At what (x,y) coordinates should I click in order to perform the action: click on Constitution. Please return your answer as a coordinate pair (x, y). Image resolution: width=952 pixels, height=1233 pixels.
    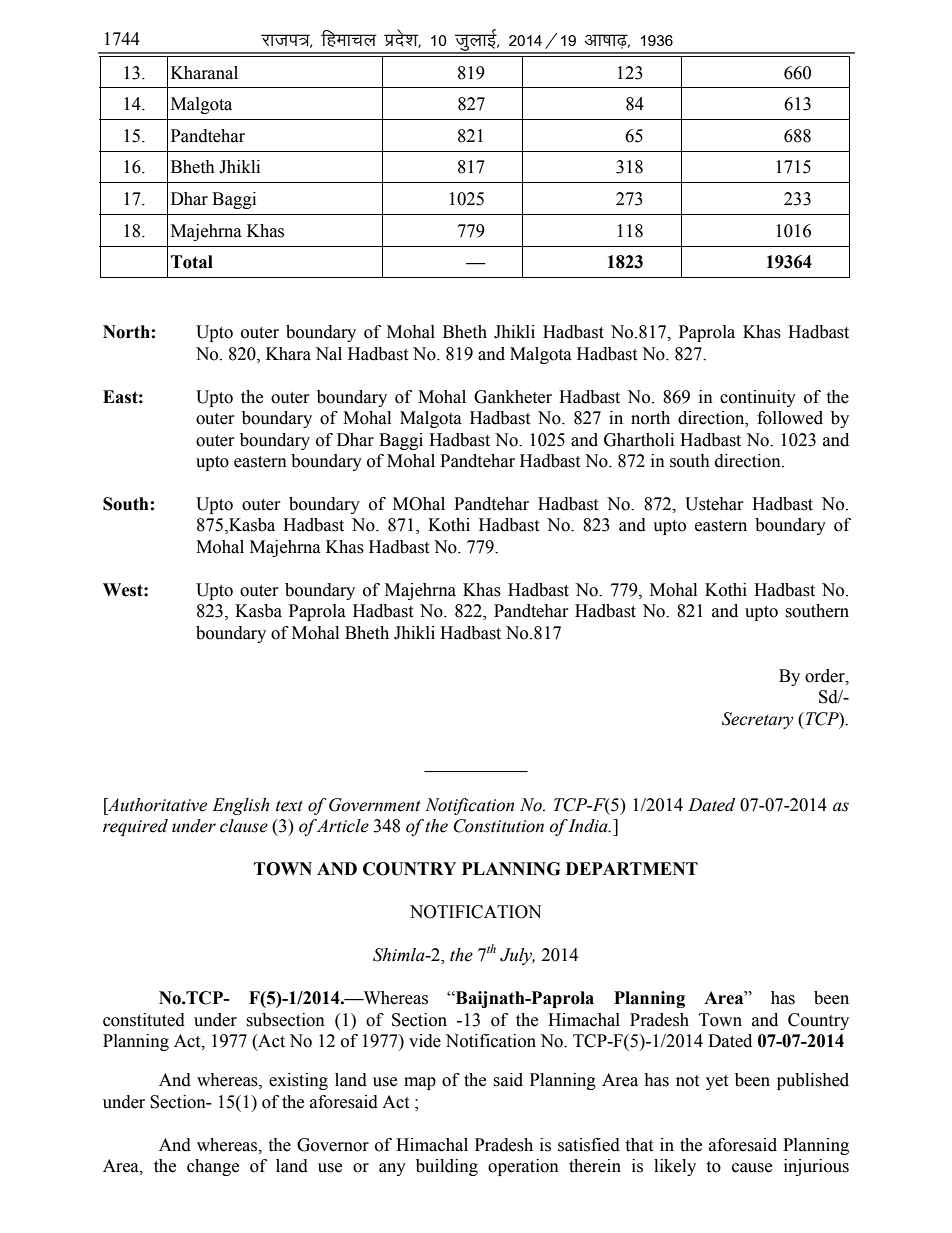
    Looking at the image, I should click on (499, 826).
